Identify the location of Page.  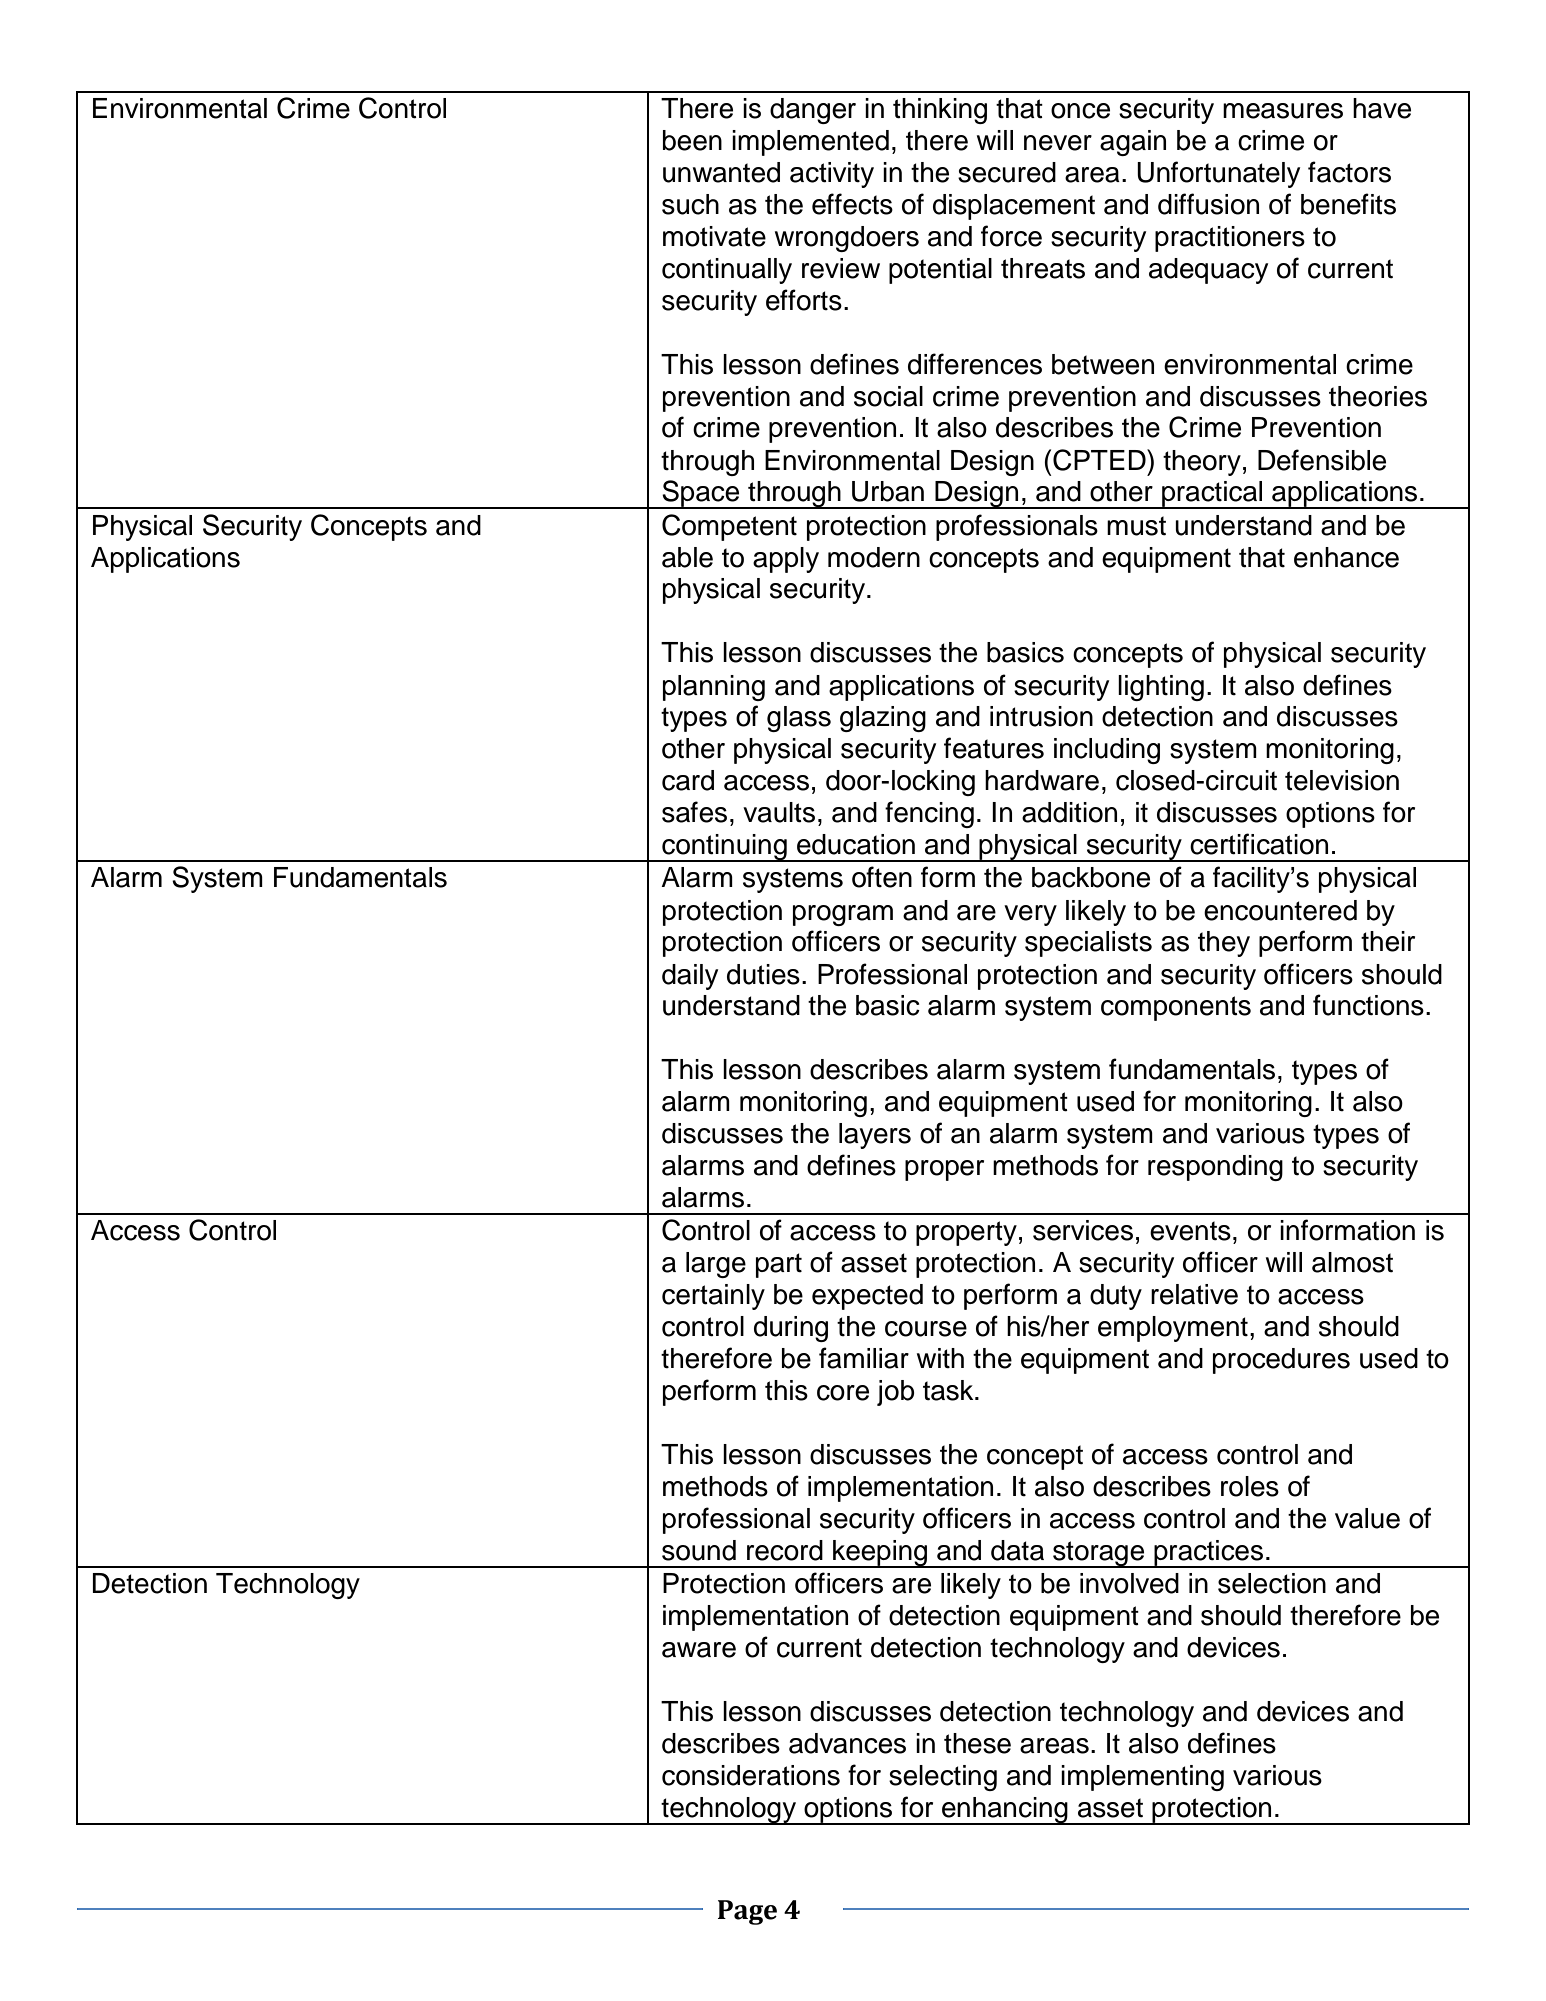
(747, 1912).
